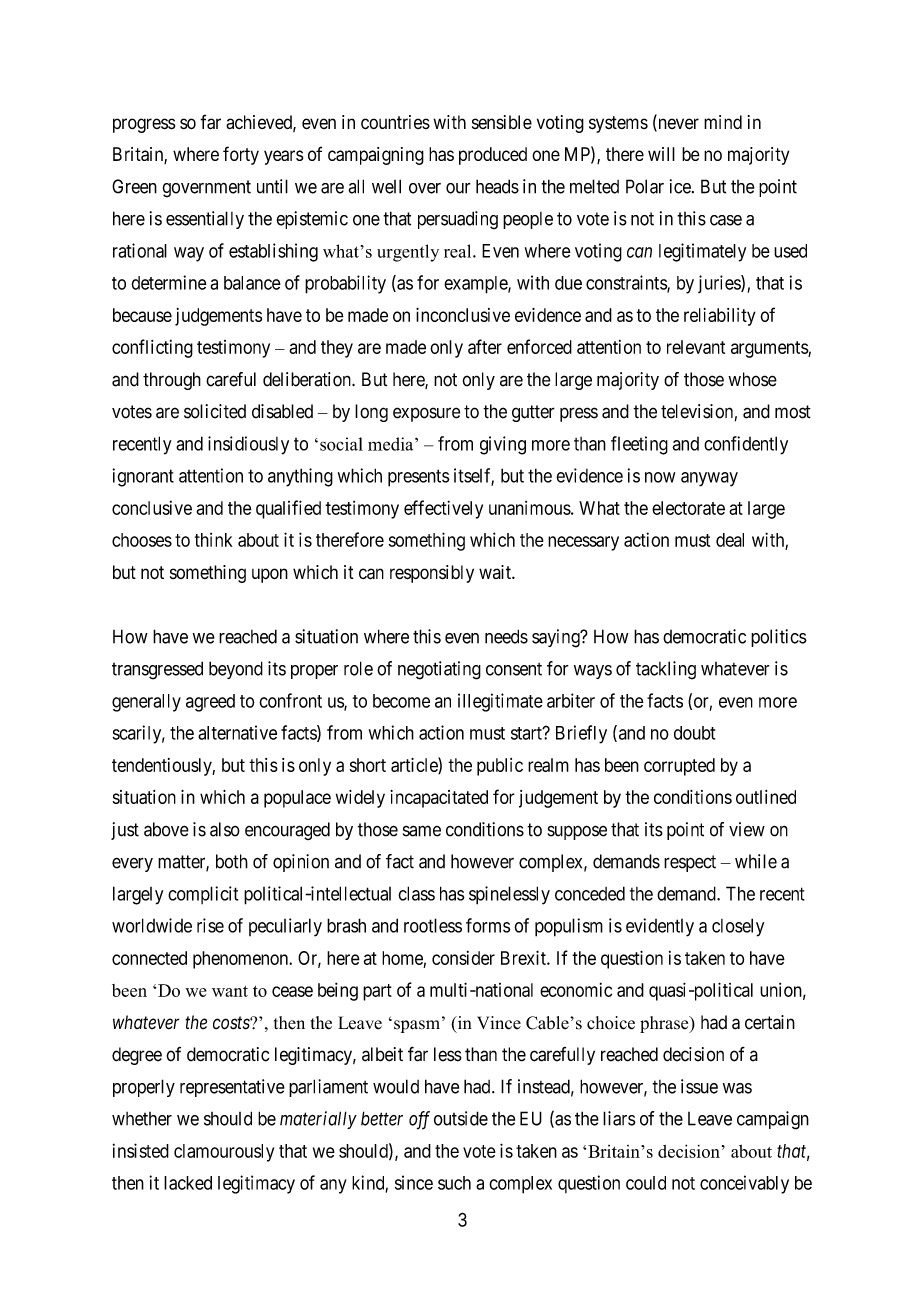 The width and height of the image is (924, 1307). What do you see at coordinates (203, 895) in the image?
I see `complicit` at bounding box center [203, 895].
